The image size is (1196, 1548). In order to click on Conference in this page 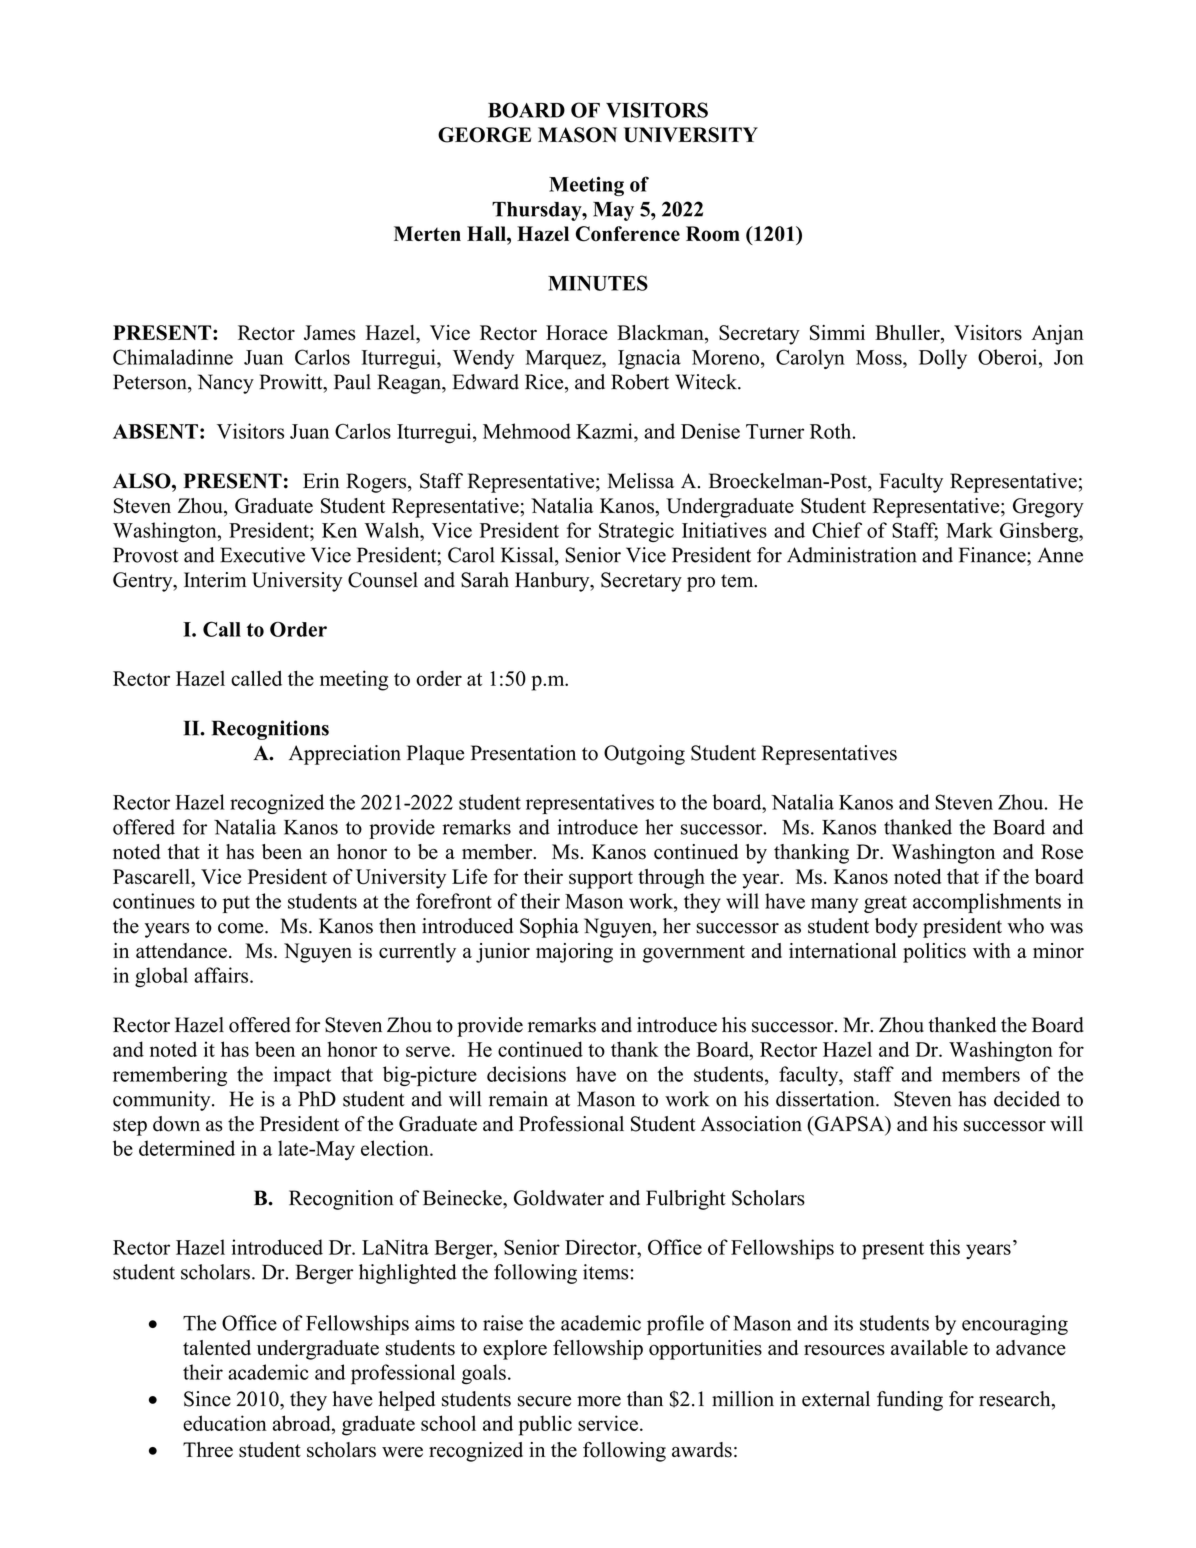, I will do `click(628, 234)`.
